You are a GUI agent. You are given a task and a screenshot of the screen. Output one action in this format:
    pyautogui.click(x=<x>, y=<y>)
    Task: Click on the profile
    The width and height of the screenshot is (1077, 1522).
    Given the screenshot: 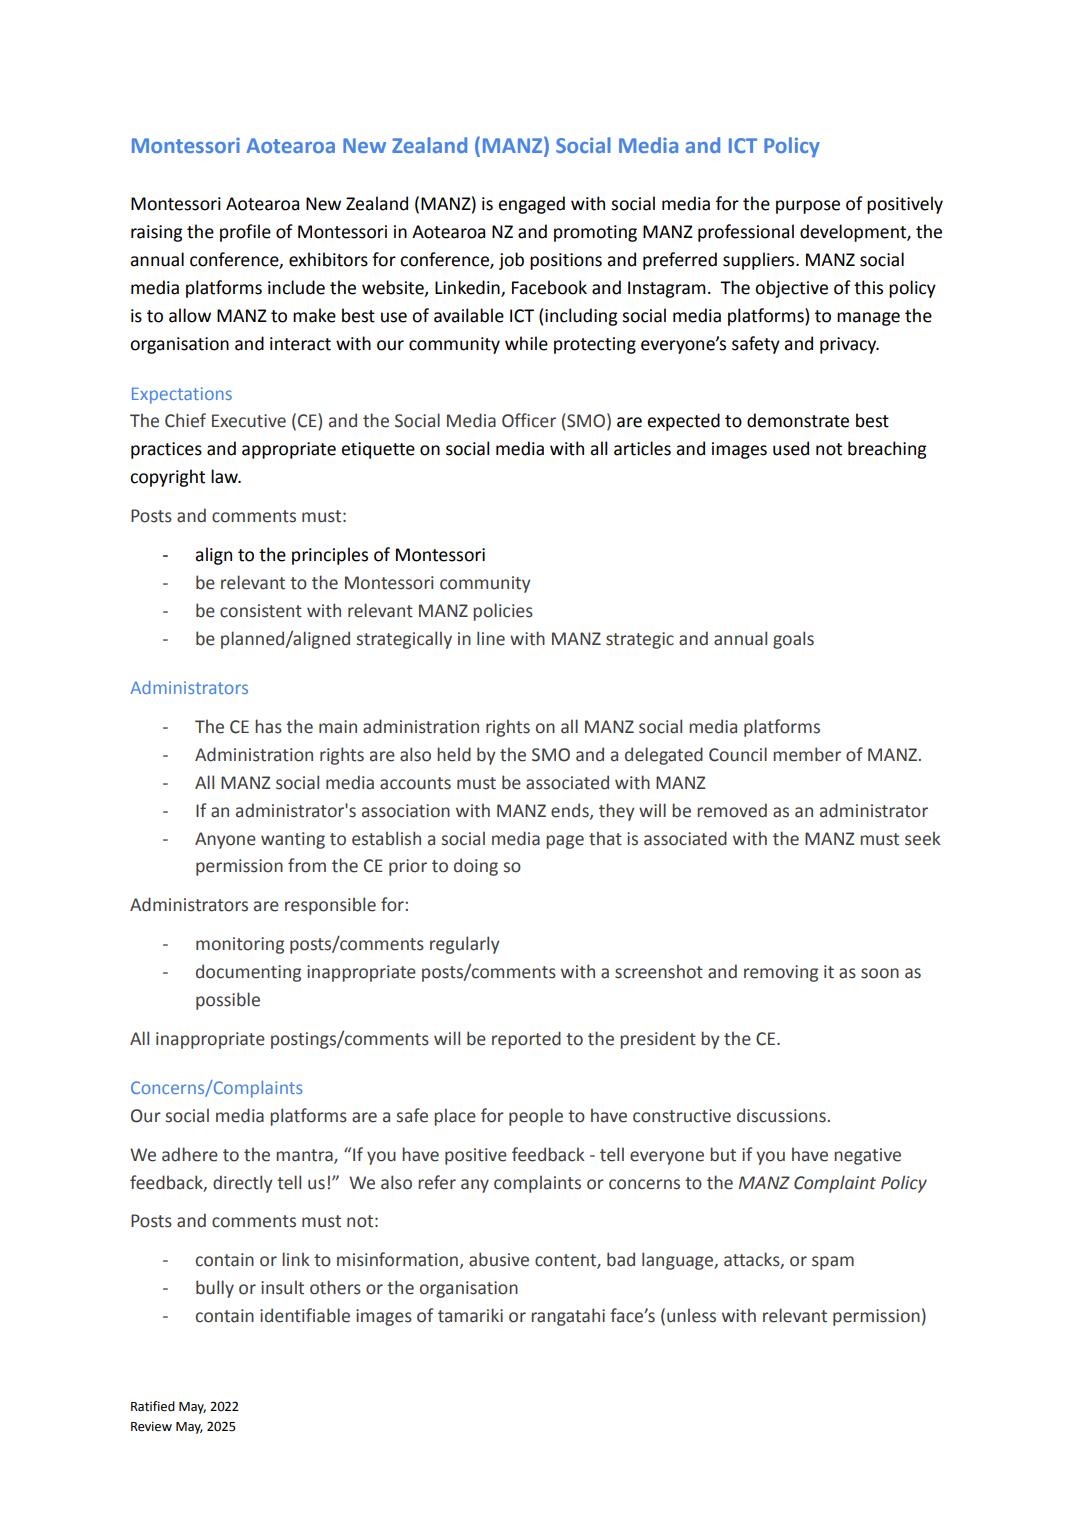 What is the action you would take?
    pyautogui.click(x=245, y=233)
